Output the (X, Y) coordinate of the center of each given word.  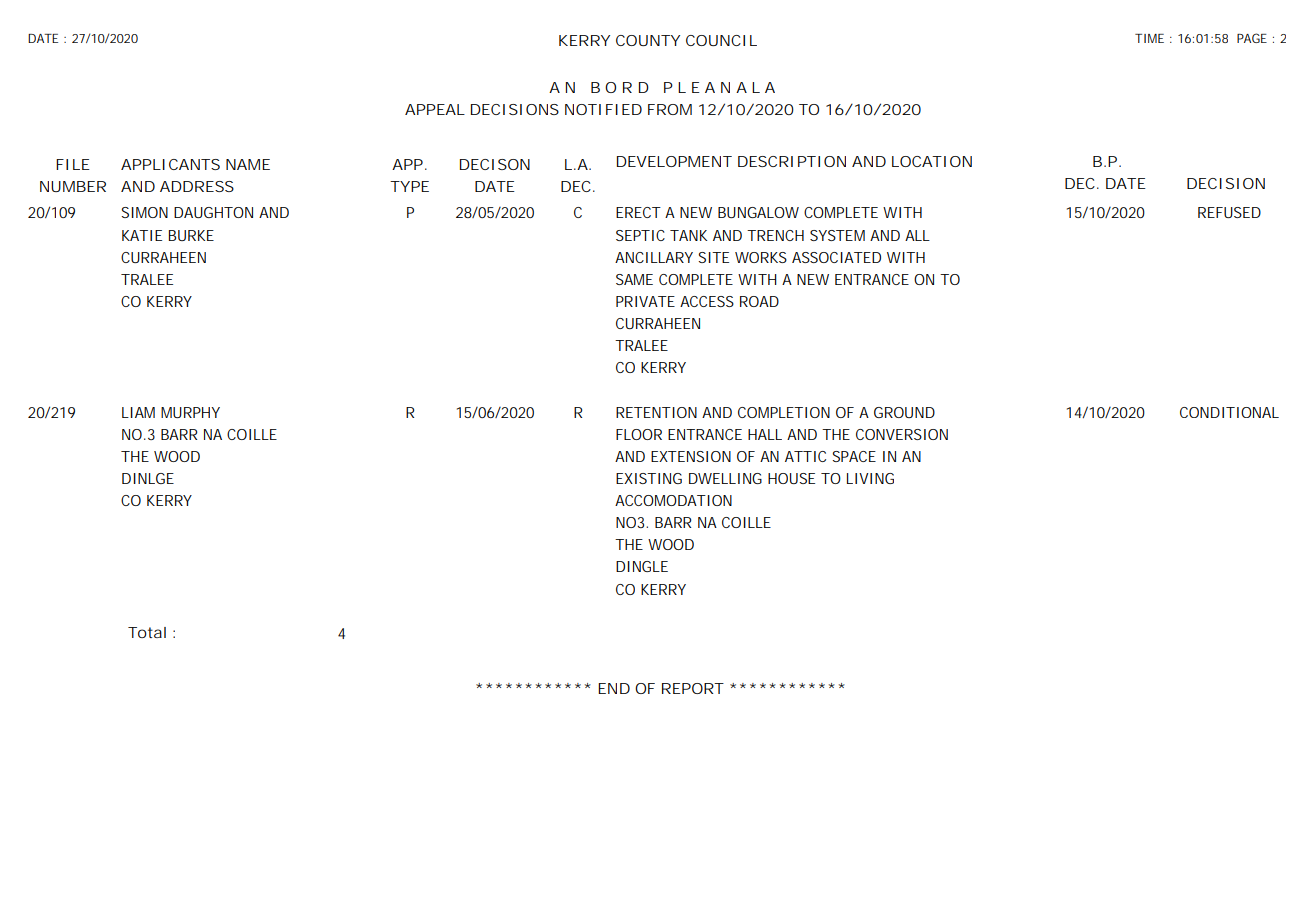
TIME (1149, 38)
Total (147, 632)
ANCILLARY (654, 257)
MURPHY (190, 412)
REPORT (693, 688)
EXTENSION (691, 456)
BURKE (191, 235)
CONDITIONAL (1229, 412)
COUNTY (648, 40)
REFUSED (1229, 212)
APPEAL (435, 109)
